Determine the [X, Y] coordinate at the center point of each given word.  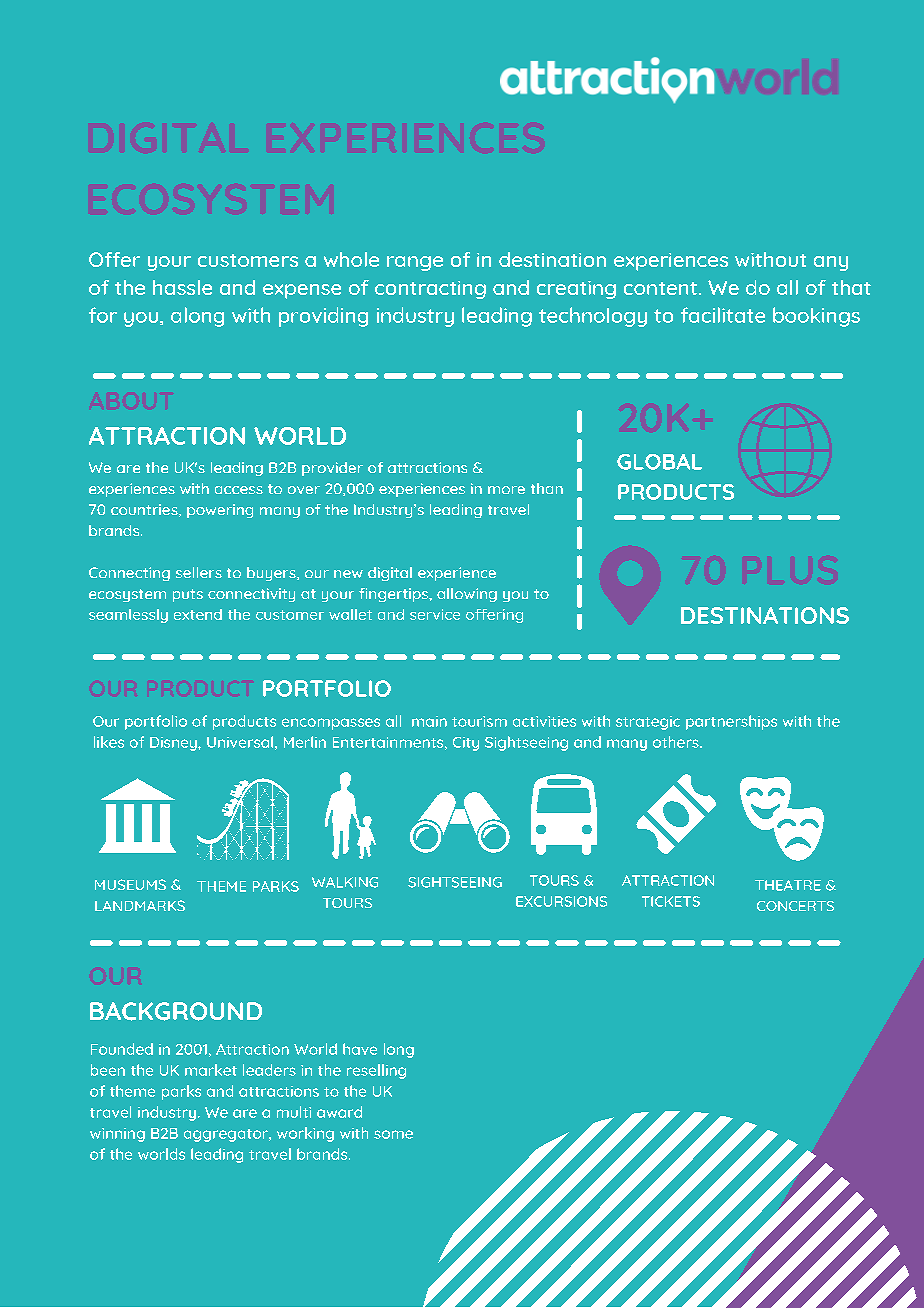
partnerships [731, 722]
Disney [174, 744]
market [211, 1070]
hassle [182, 287]
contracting [430, 290]
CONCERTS [795, 906]
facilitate [723, 315]
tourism [479, 721]
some [393, 1134]
